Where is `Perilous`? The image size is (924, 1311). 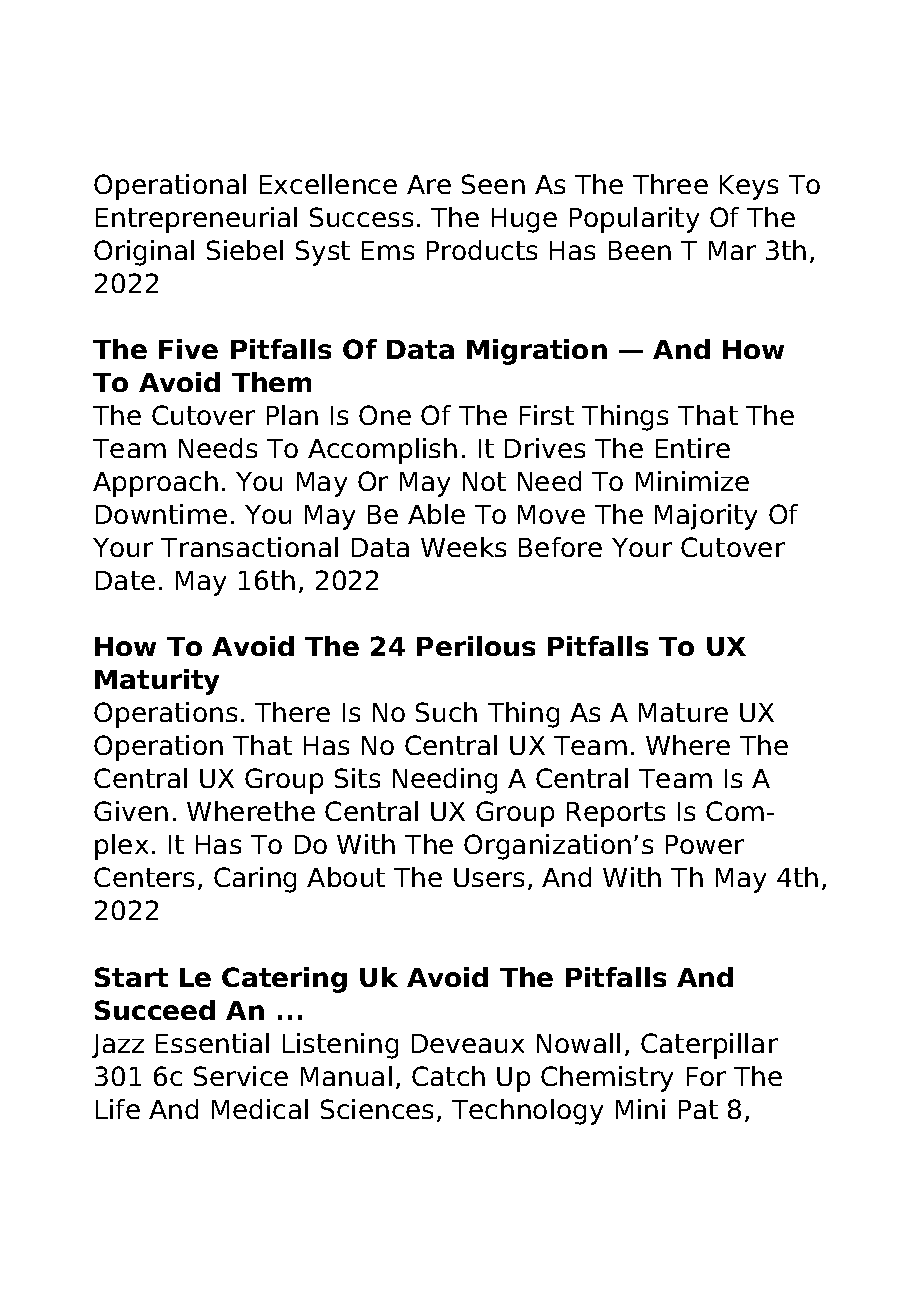 Perilous is located at coordinates (476, 646).
